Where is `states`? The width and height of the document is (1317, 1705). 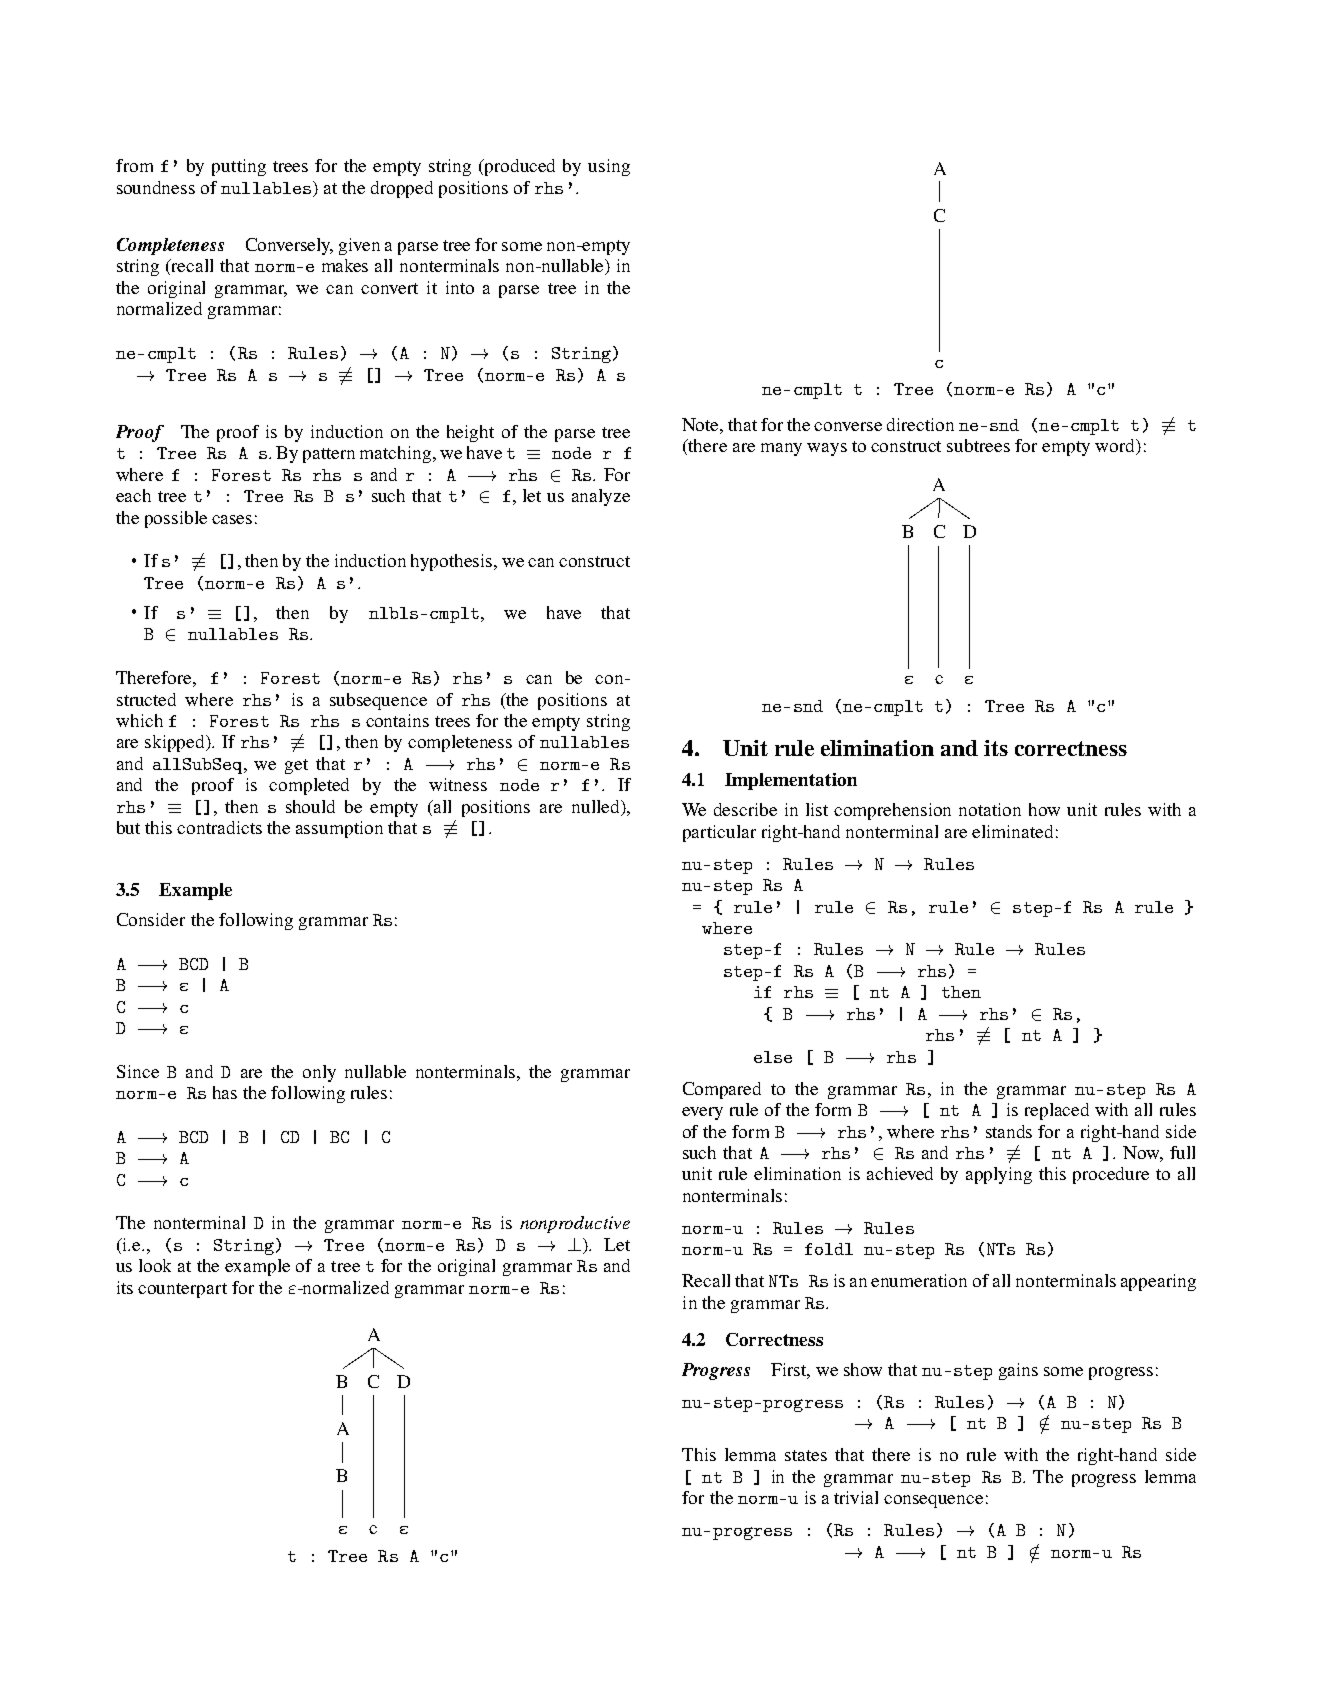 states is located at coordinates (806, 1455).
